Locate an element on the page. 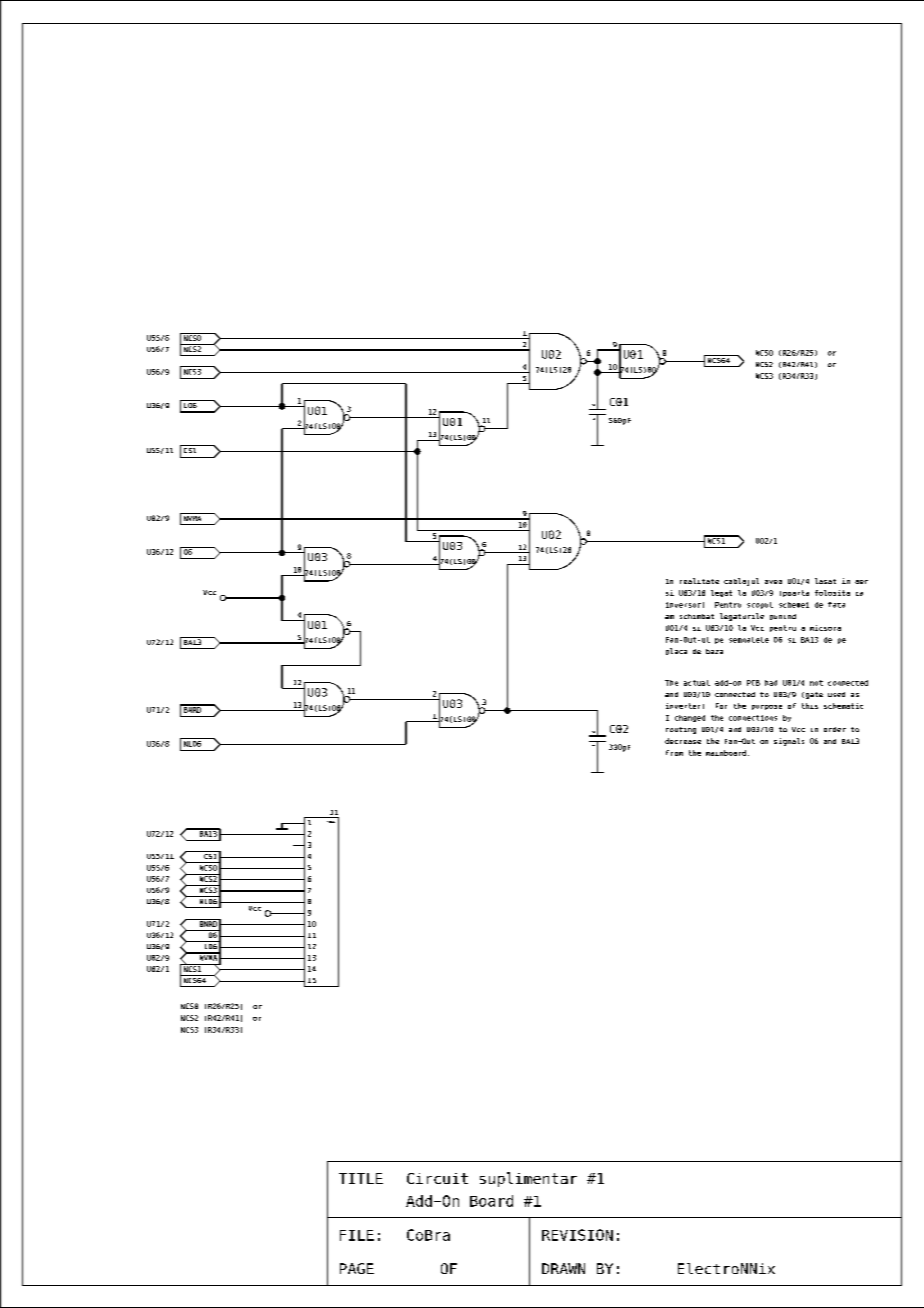 Image resolution: width=924 pixels, height=1308 pixels. purpose is located at coordinates (767, 707).
